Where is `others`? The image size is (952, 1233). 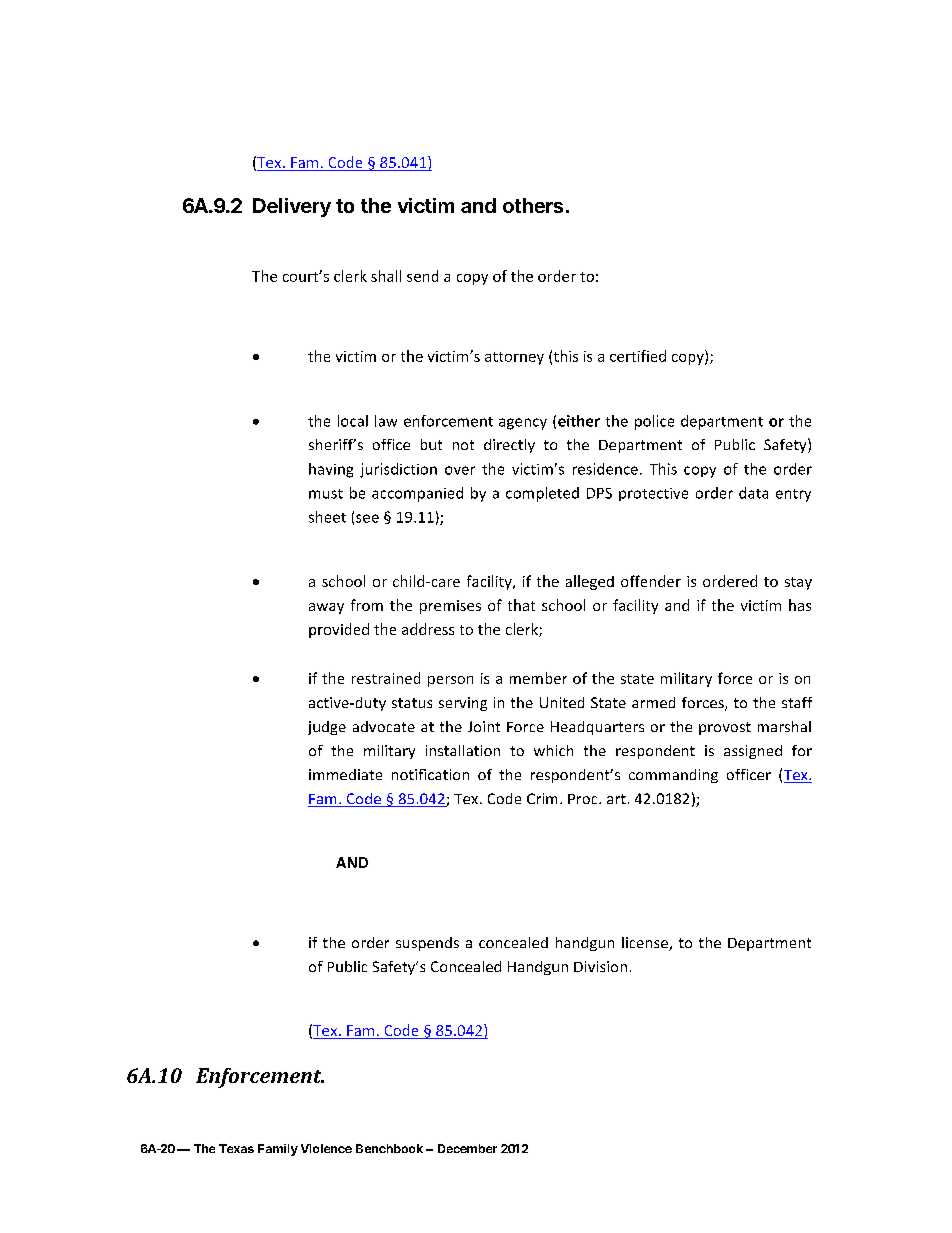
others is located at coordinates (533, 205).
